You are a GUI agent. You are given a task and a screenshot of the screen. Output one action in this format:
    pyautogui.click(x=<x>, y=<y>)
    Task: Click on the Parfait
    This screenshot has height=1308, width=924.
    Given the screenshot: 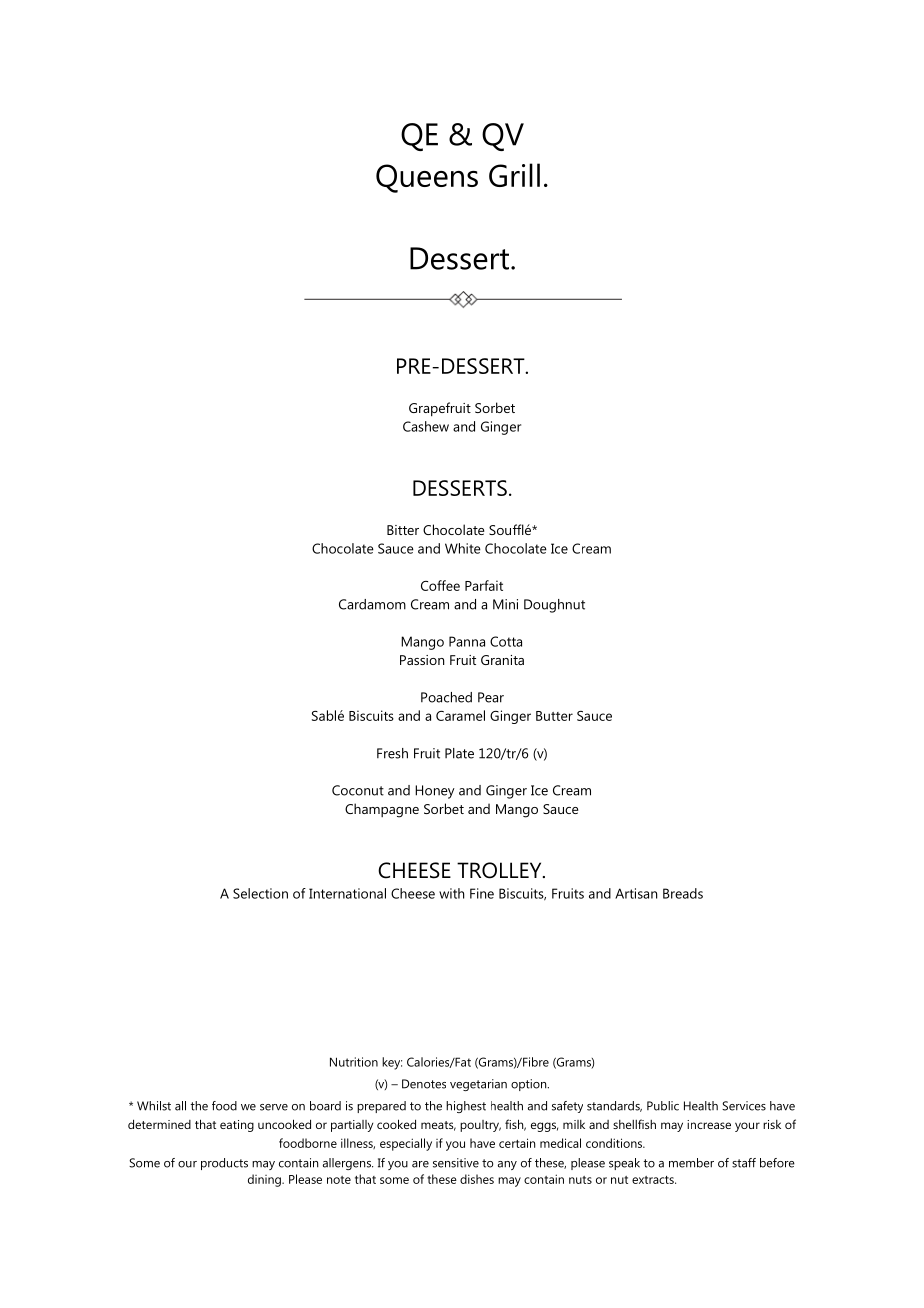 What is the action you would take?
    pyautogui.click(x=484, y=585)
